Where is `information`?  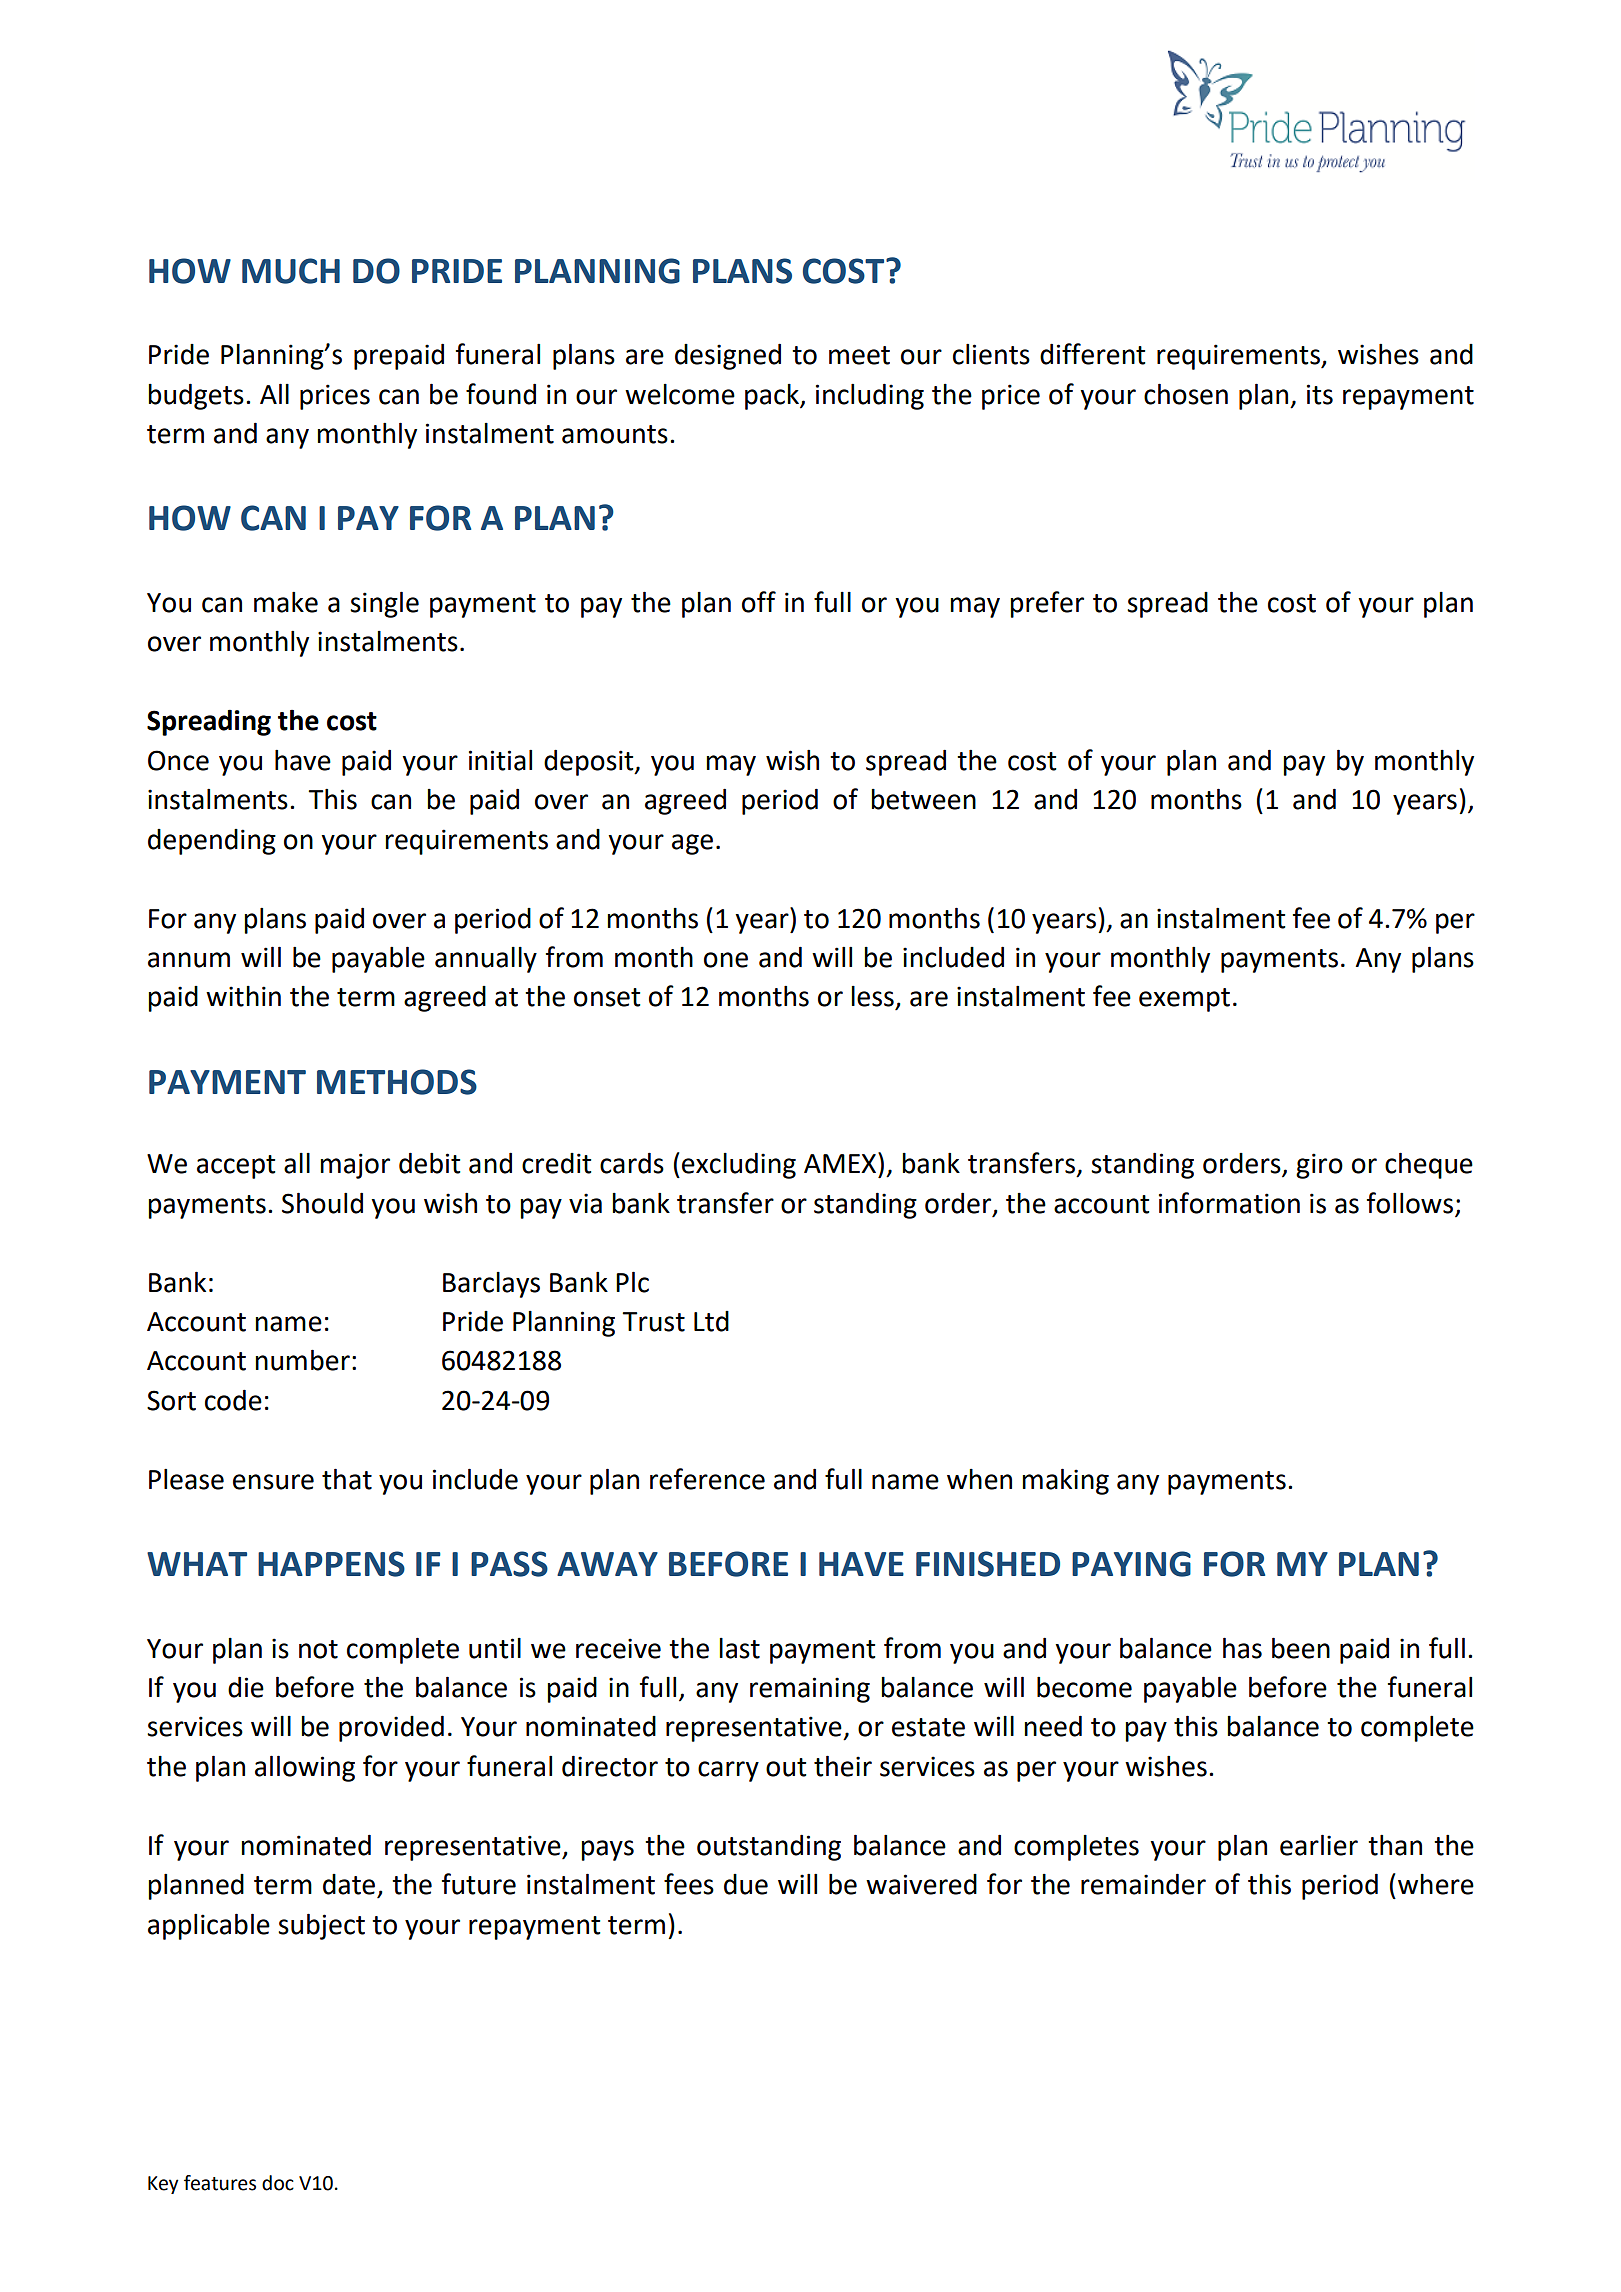
information is located at coordinates (1229, 1203).
